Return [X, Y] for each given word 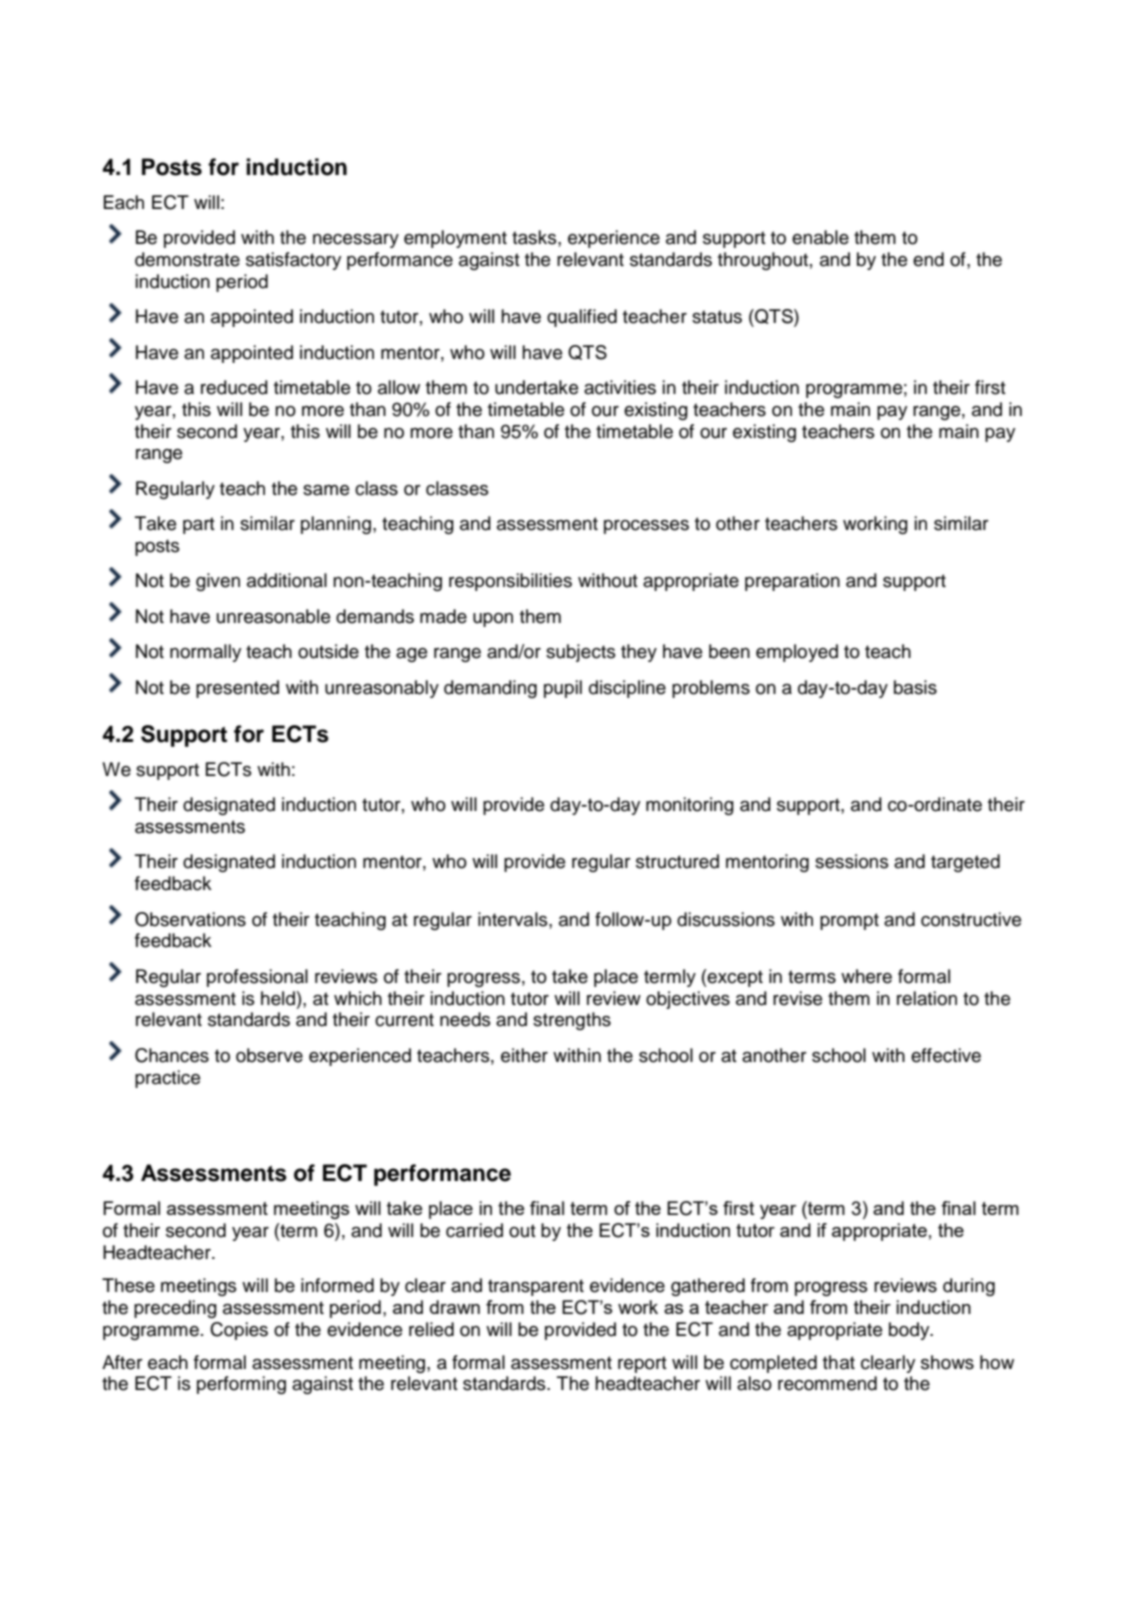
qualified [582, 318]
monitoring [690, 806]
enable [820, 237]
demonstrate [187, 259]
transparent [536, 1287]
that [839, 1362]
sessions [852, 861]
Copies [239, 1331]
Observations [190, 919]
